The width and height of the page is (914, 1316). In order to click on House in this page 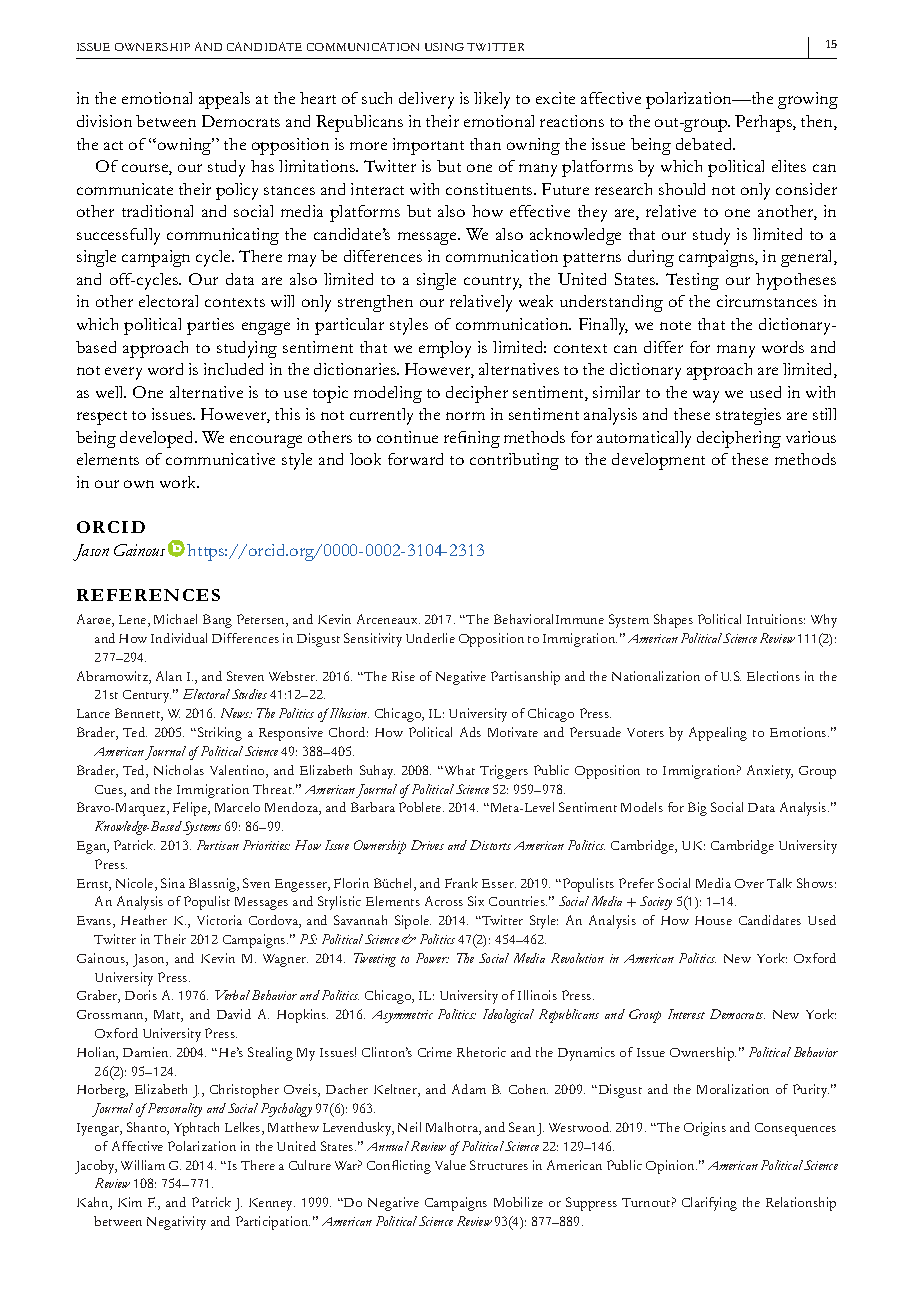, I will do `click(713, 920)`.
